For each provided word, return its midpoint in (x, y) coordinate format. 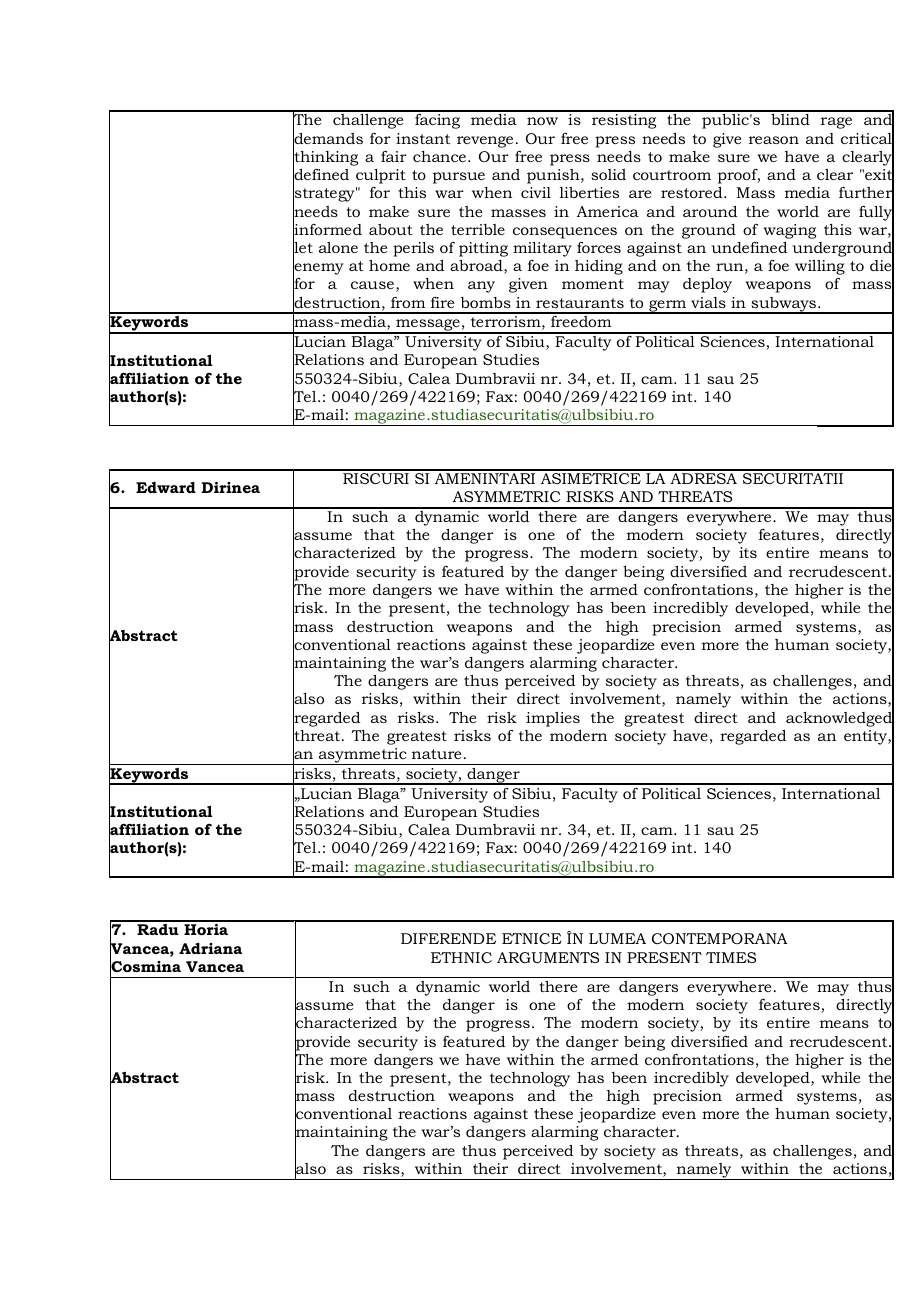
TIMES (731, 957)
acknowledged (840, 719)
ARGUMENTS (548, 957)
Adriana (210, 948)
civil (536, 192)
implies (553, 719)
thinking (325, 158)
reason (774, 140)
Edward (166, 487)
